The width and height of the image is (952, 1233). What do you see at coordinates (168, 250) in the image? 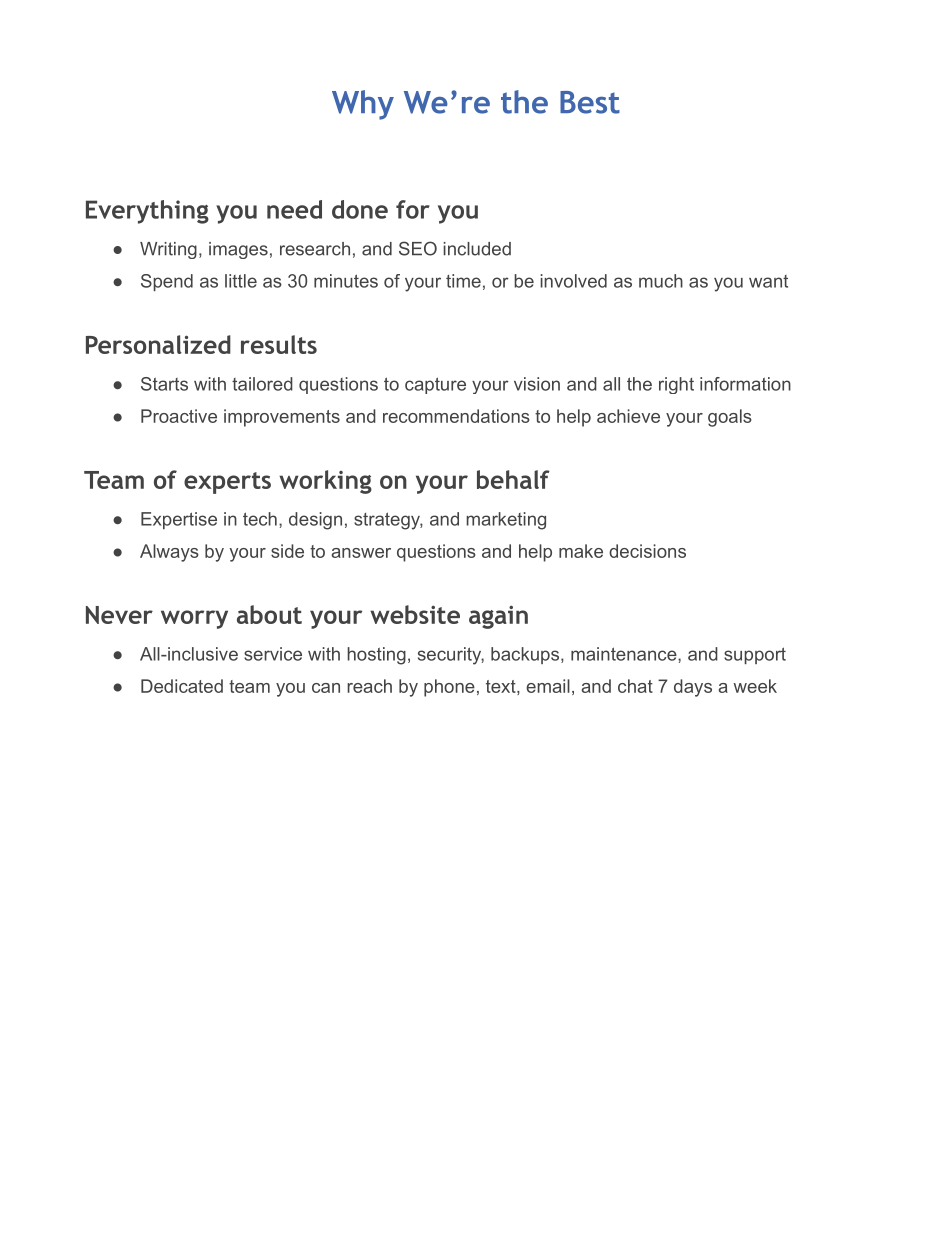
I see `Writing` at bounding box center [168, 250].
